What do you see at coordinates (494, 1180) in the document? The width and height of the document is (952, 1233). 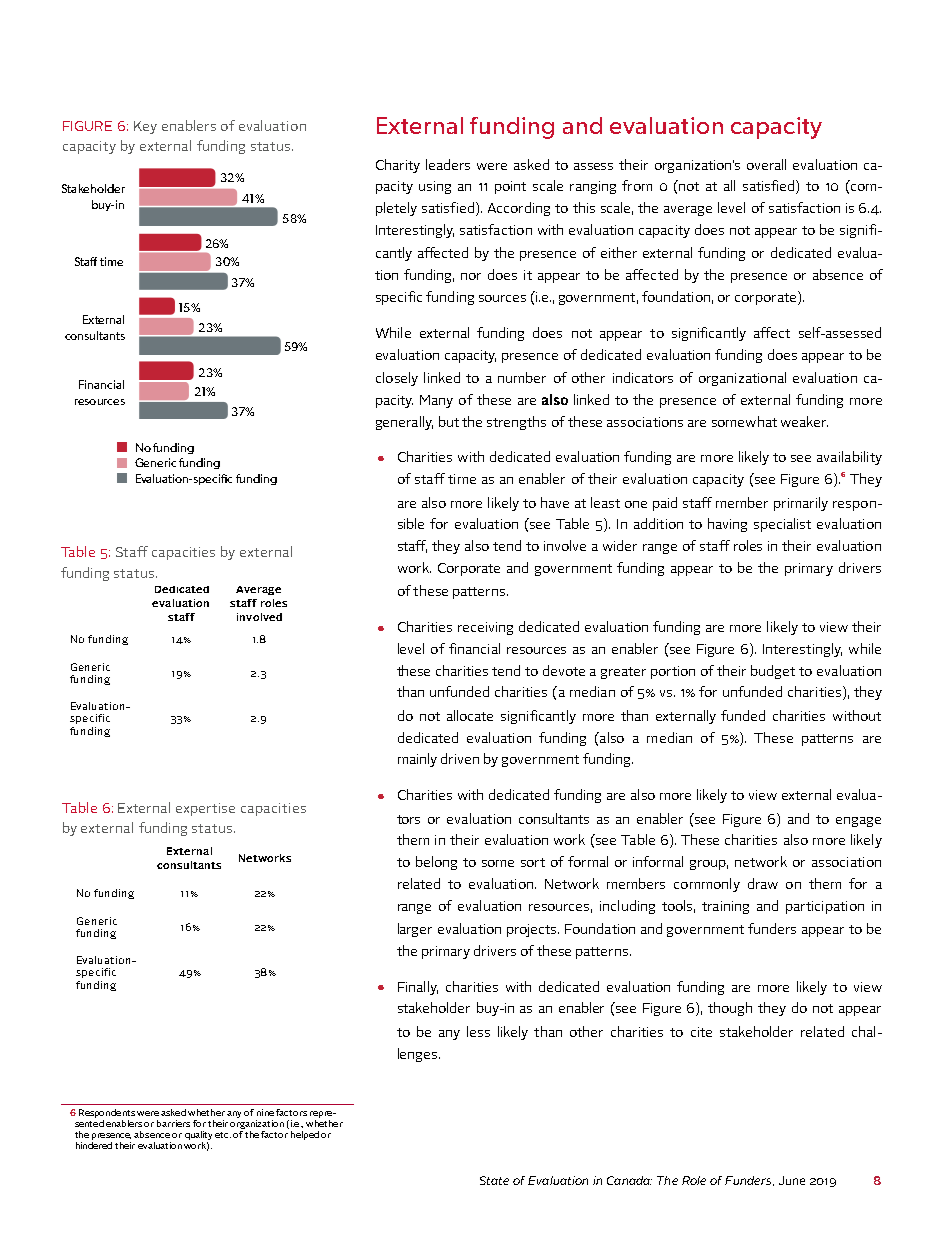 I see `State` at bounding box center [494, 1180].
